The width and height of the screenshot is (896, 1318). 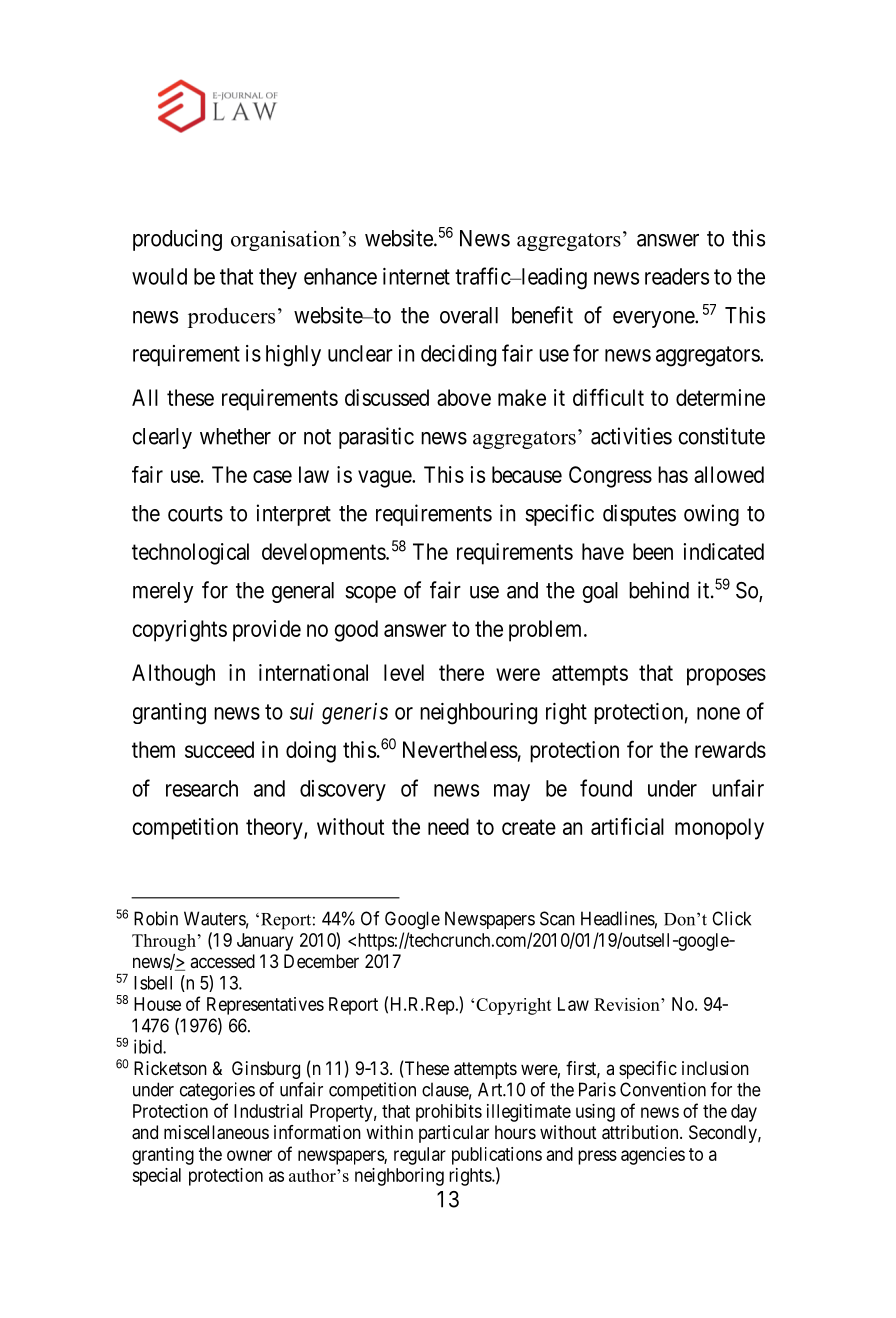 What do you see at coordinates (177, 240) in the screenshot?
I see `producing` at bounding box center [177, 240].
